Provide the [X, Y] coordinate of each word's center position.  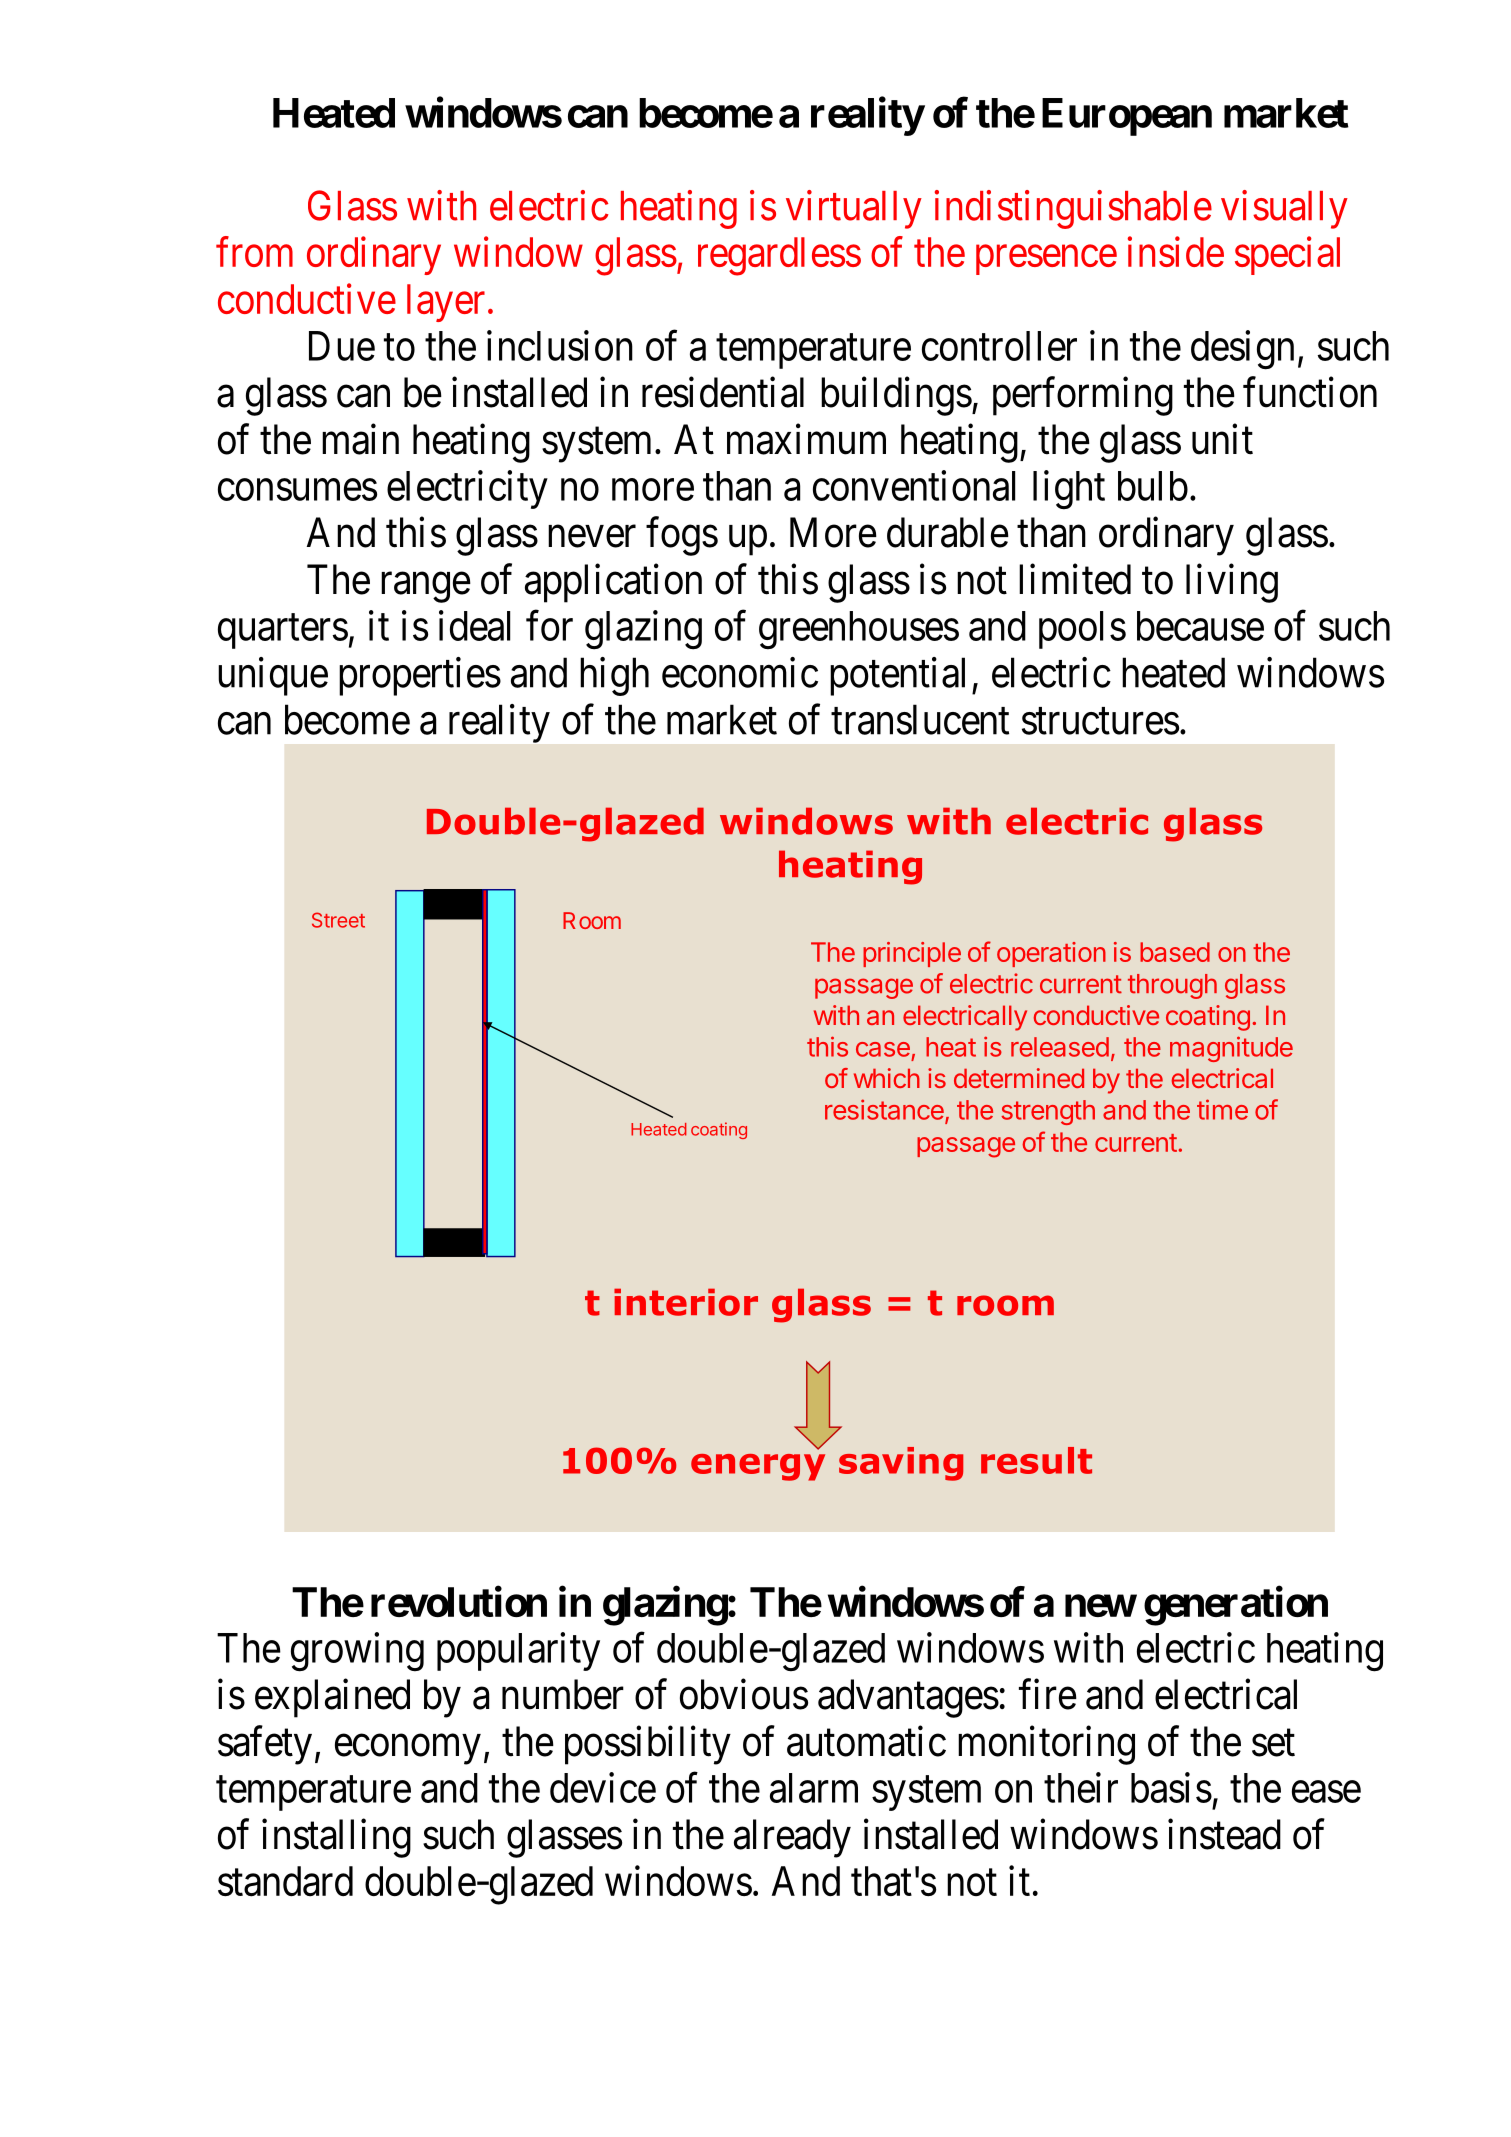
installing [336, 1838]
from [254, 252]
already [792, 1838]
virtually [854, 209]
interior [686, 1302]
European [1127, 117]
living [1232, 583]
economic [740, 672]
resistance [885, 1110]
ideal [474, 625]
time [1222, 1109]
